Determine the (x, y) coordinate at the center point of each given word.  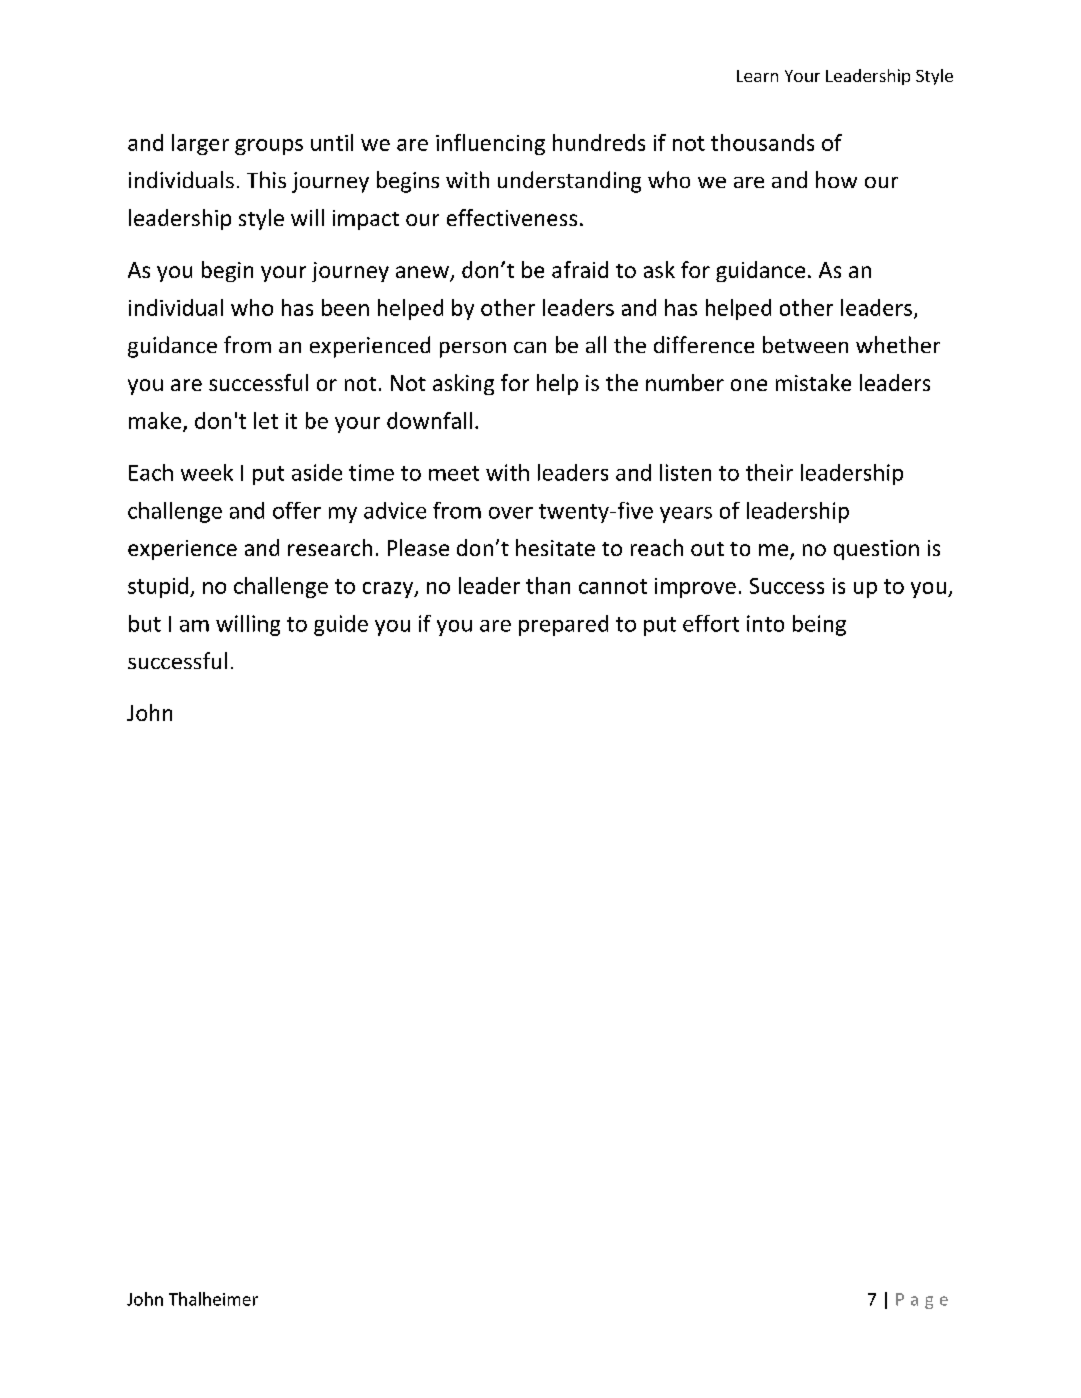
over (511, 513)
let (266, 420)
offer (297, 510)
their (769, 472)
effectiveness (512, 217)
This (266, 179)
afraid (580, 269)
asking (463, 384)
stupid (158, 587)
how (836, 179)
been (345, 307)
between (805, 344)
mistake (813, 382)
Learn (757, 76)
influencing (490, 144)
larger (200, 144)
